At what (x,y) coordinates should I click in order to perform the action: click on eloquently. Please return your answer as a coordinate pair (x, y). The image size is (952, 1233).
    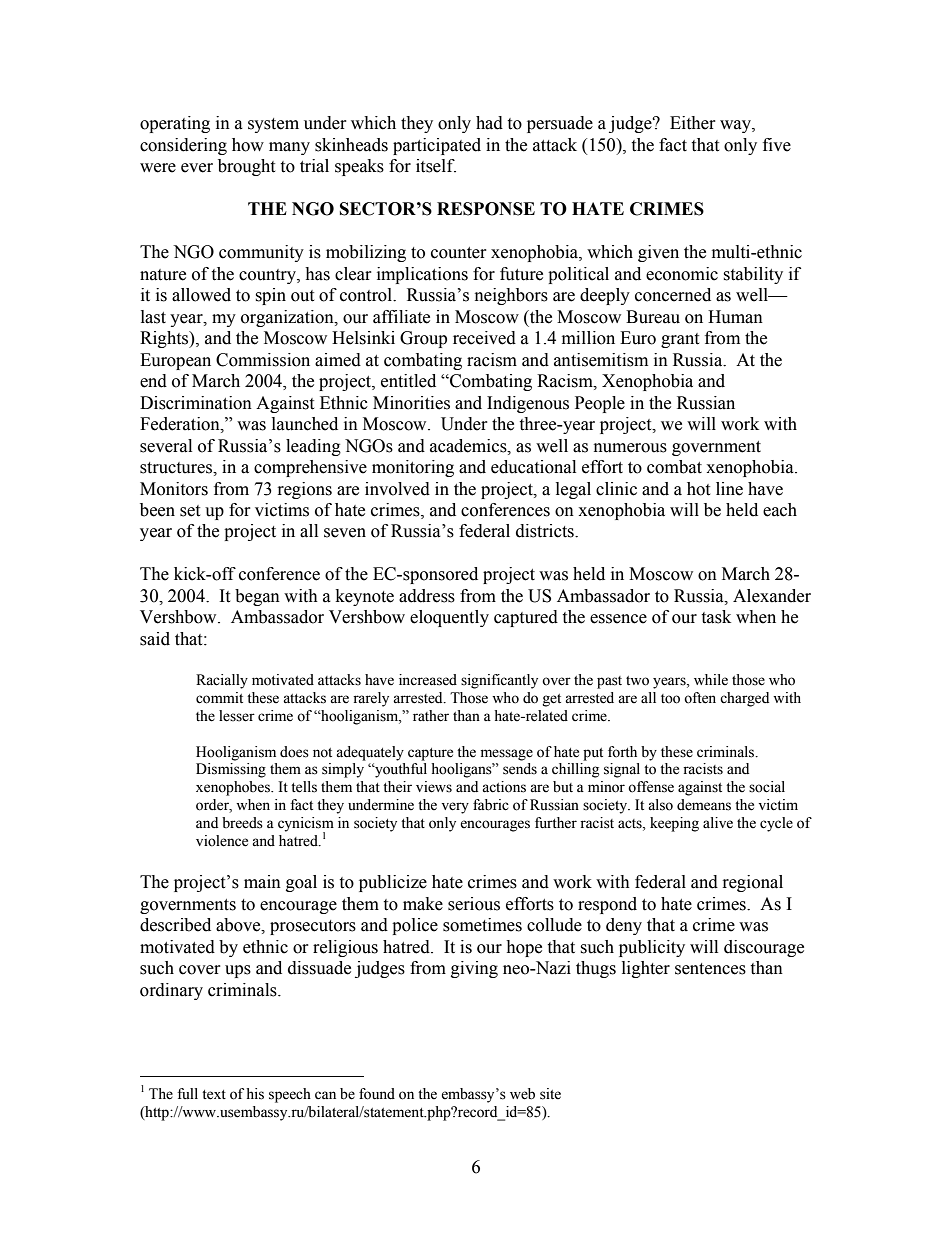
    Looking at the image, I should click on (449, 618).
